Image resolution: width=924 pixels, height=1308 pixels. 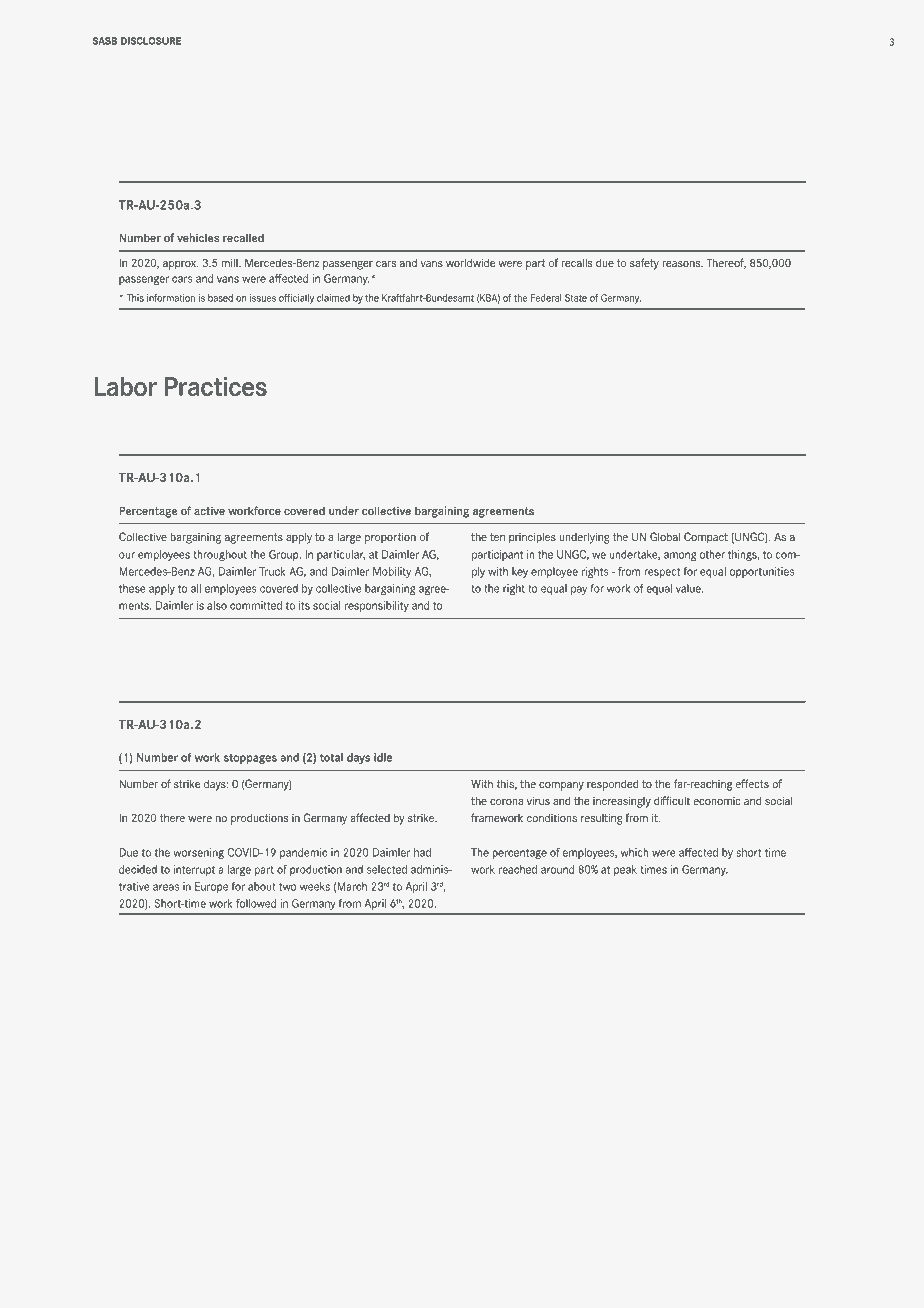 I want to click on interrupt, so click(x=194, y=870).
